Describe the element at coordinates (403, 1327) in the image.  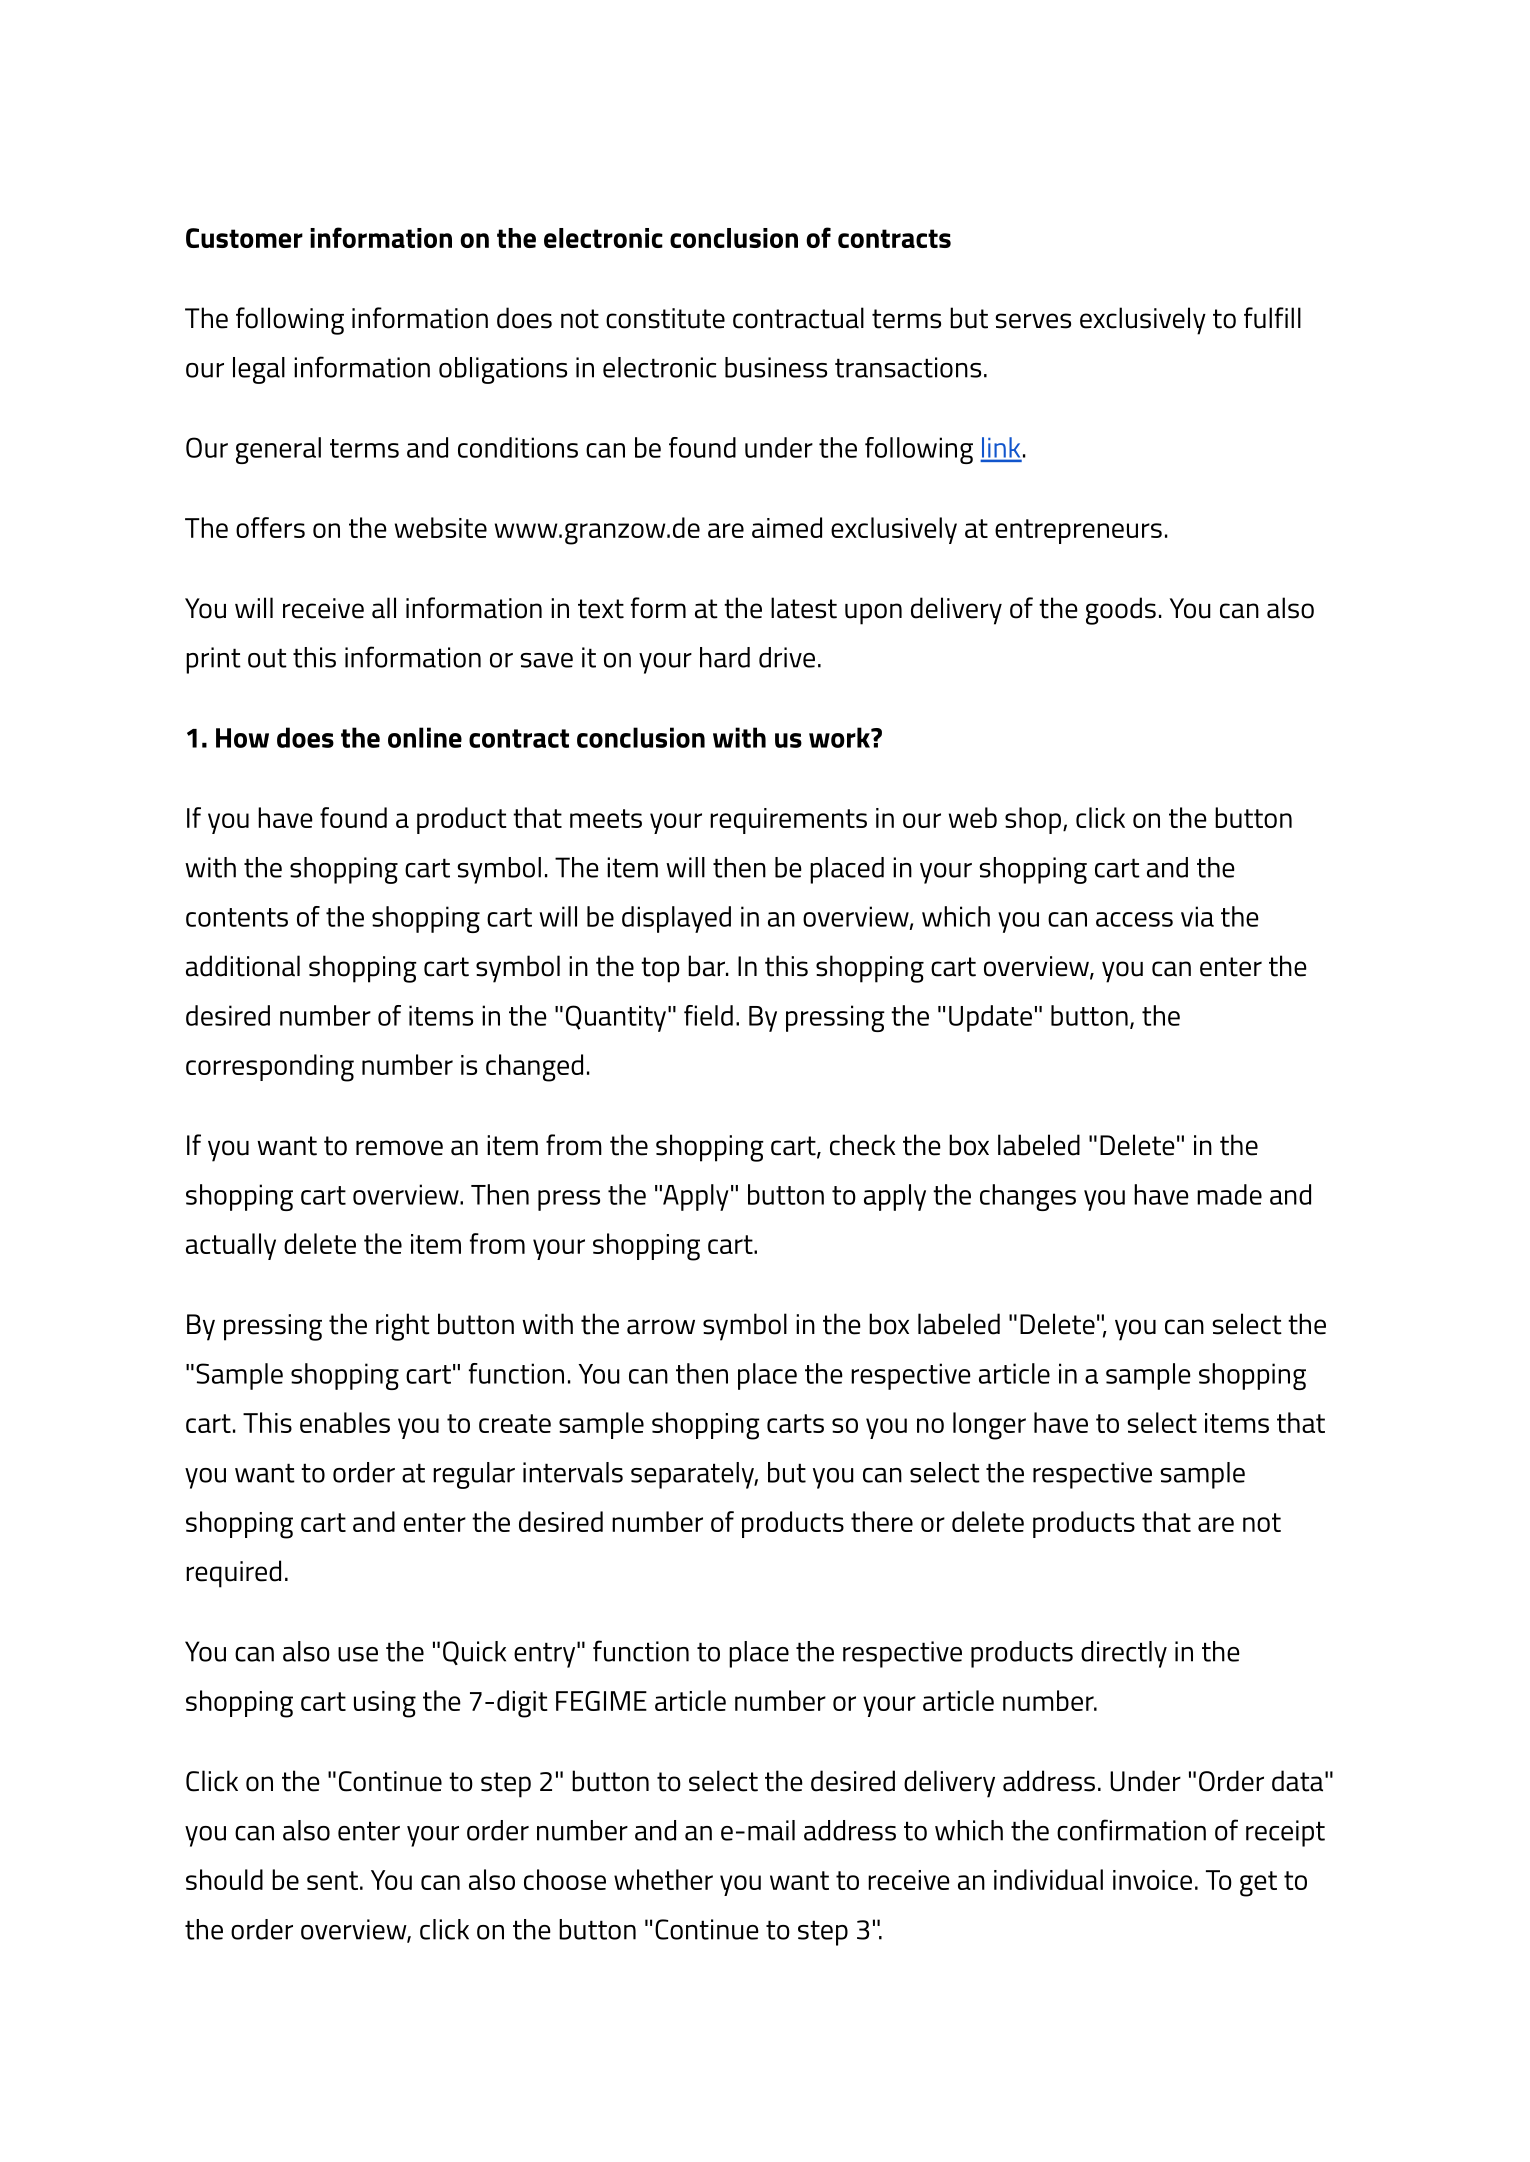
I see `right` at that location.
